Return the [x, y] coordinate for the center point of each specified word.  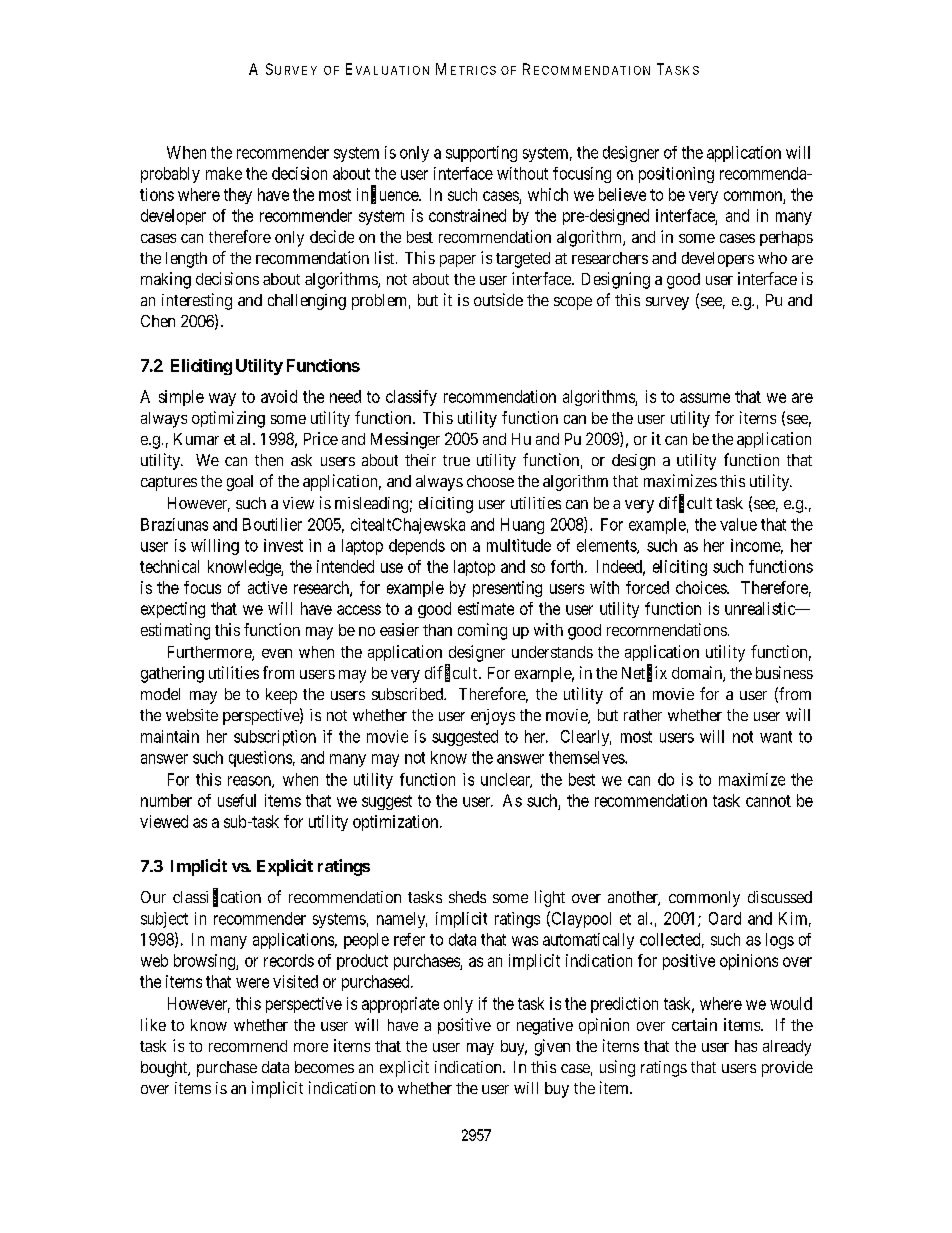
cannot [768, 801]
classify [411, 398]
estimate [486, 608]
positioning [676, 175]
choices [702, 587]
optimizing [228, 419]
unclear [506, 780]
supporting [481, 154]
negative [545, 1026]
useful [237, 800]
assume [705, 398]
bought [165, 1069]
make [224, 173]
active [267, 587]
